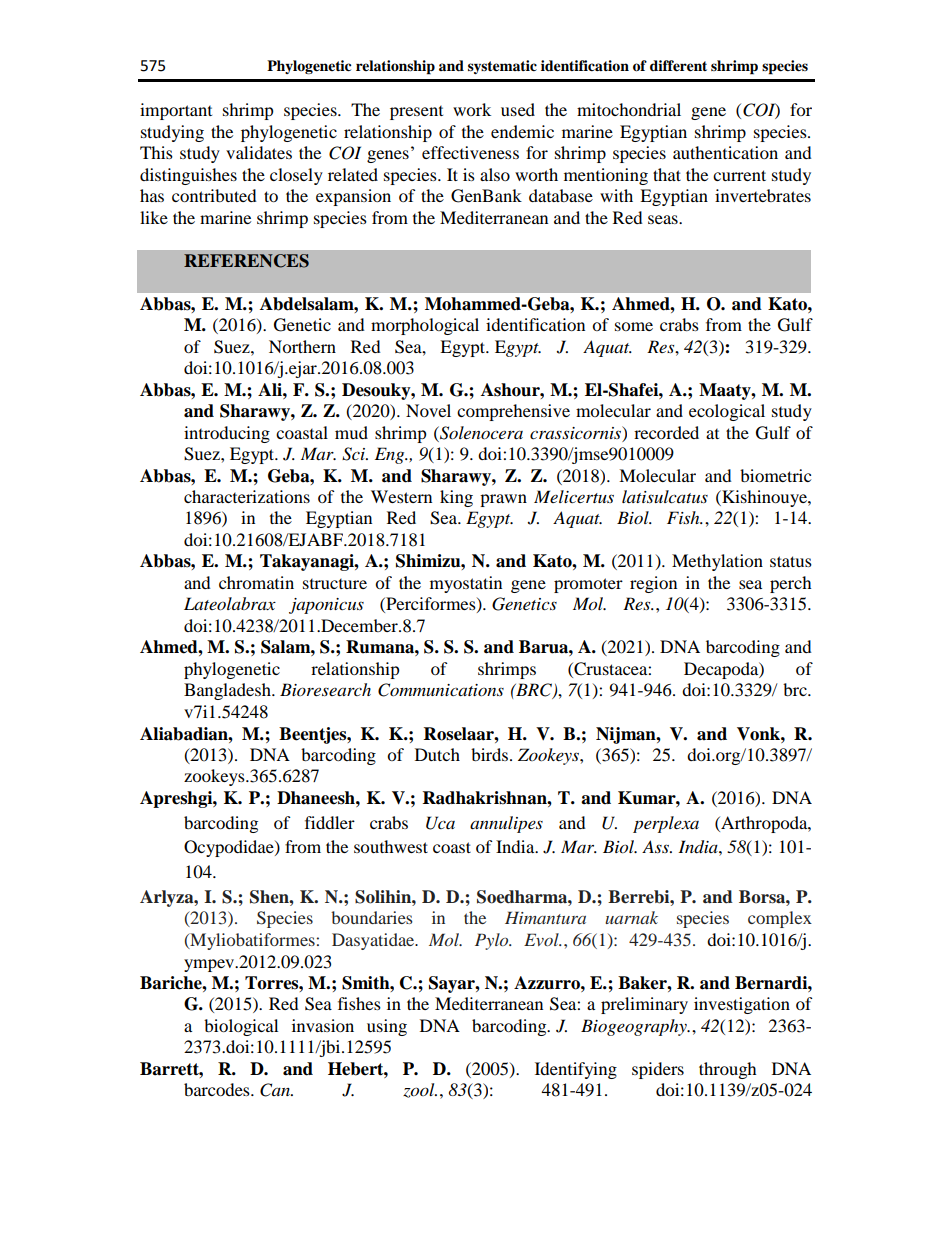  Describe the element at coordinates (176, 111) in the screenshot. I see `important` at that location.
